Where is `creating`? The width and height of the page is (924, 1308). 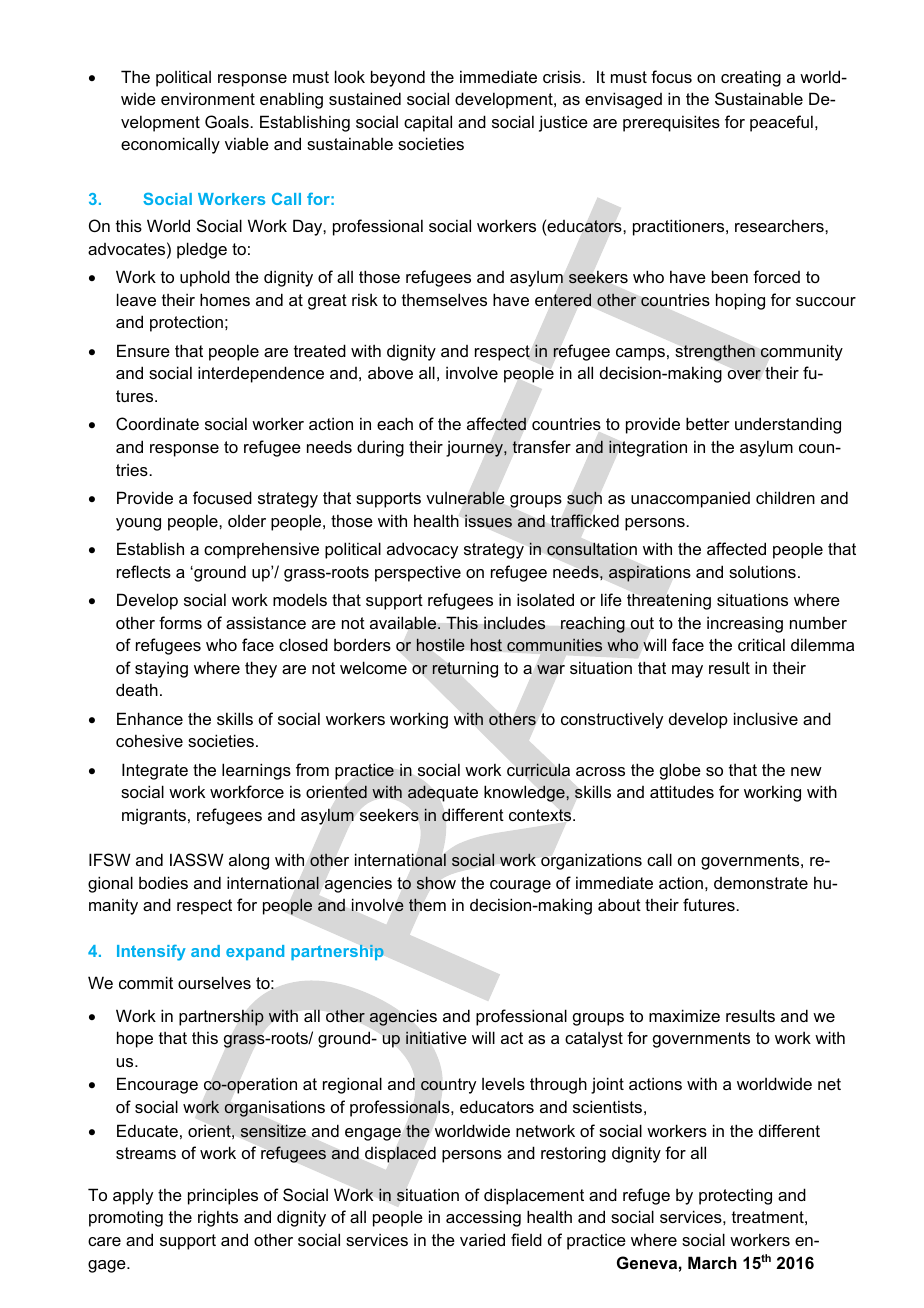 creating is located at coordinates (751, 78).
